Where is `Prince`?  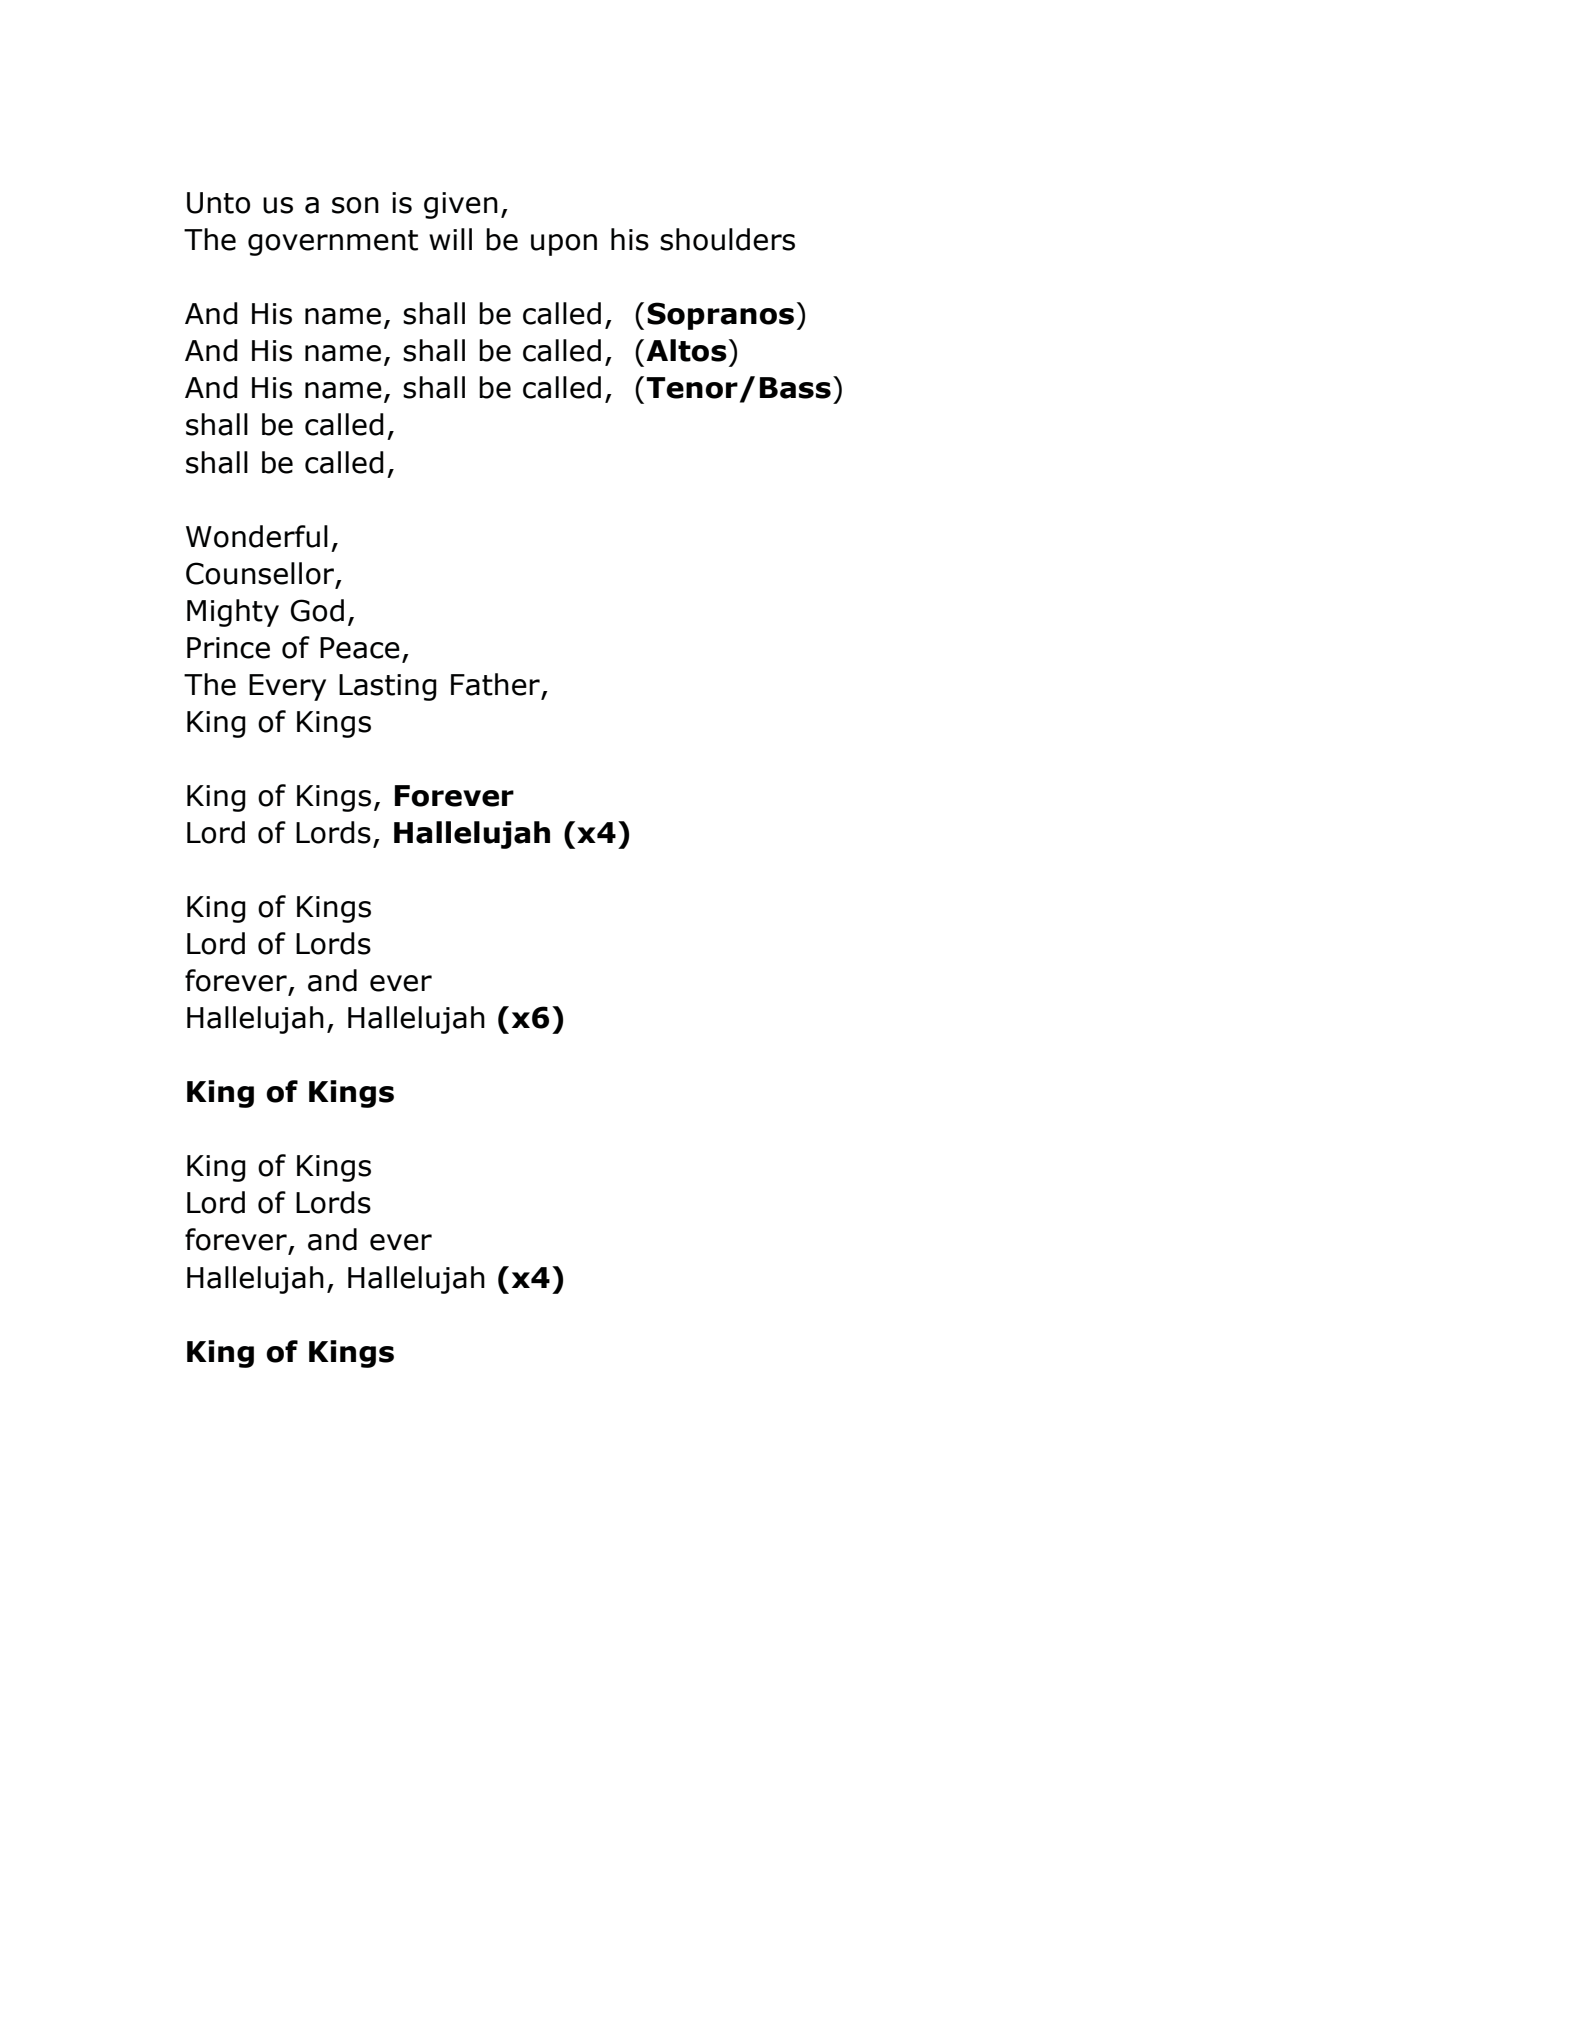 Prince is located at coordinates (228, 648).
